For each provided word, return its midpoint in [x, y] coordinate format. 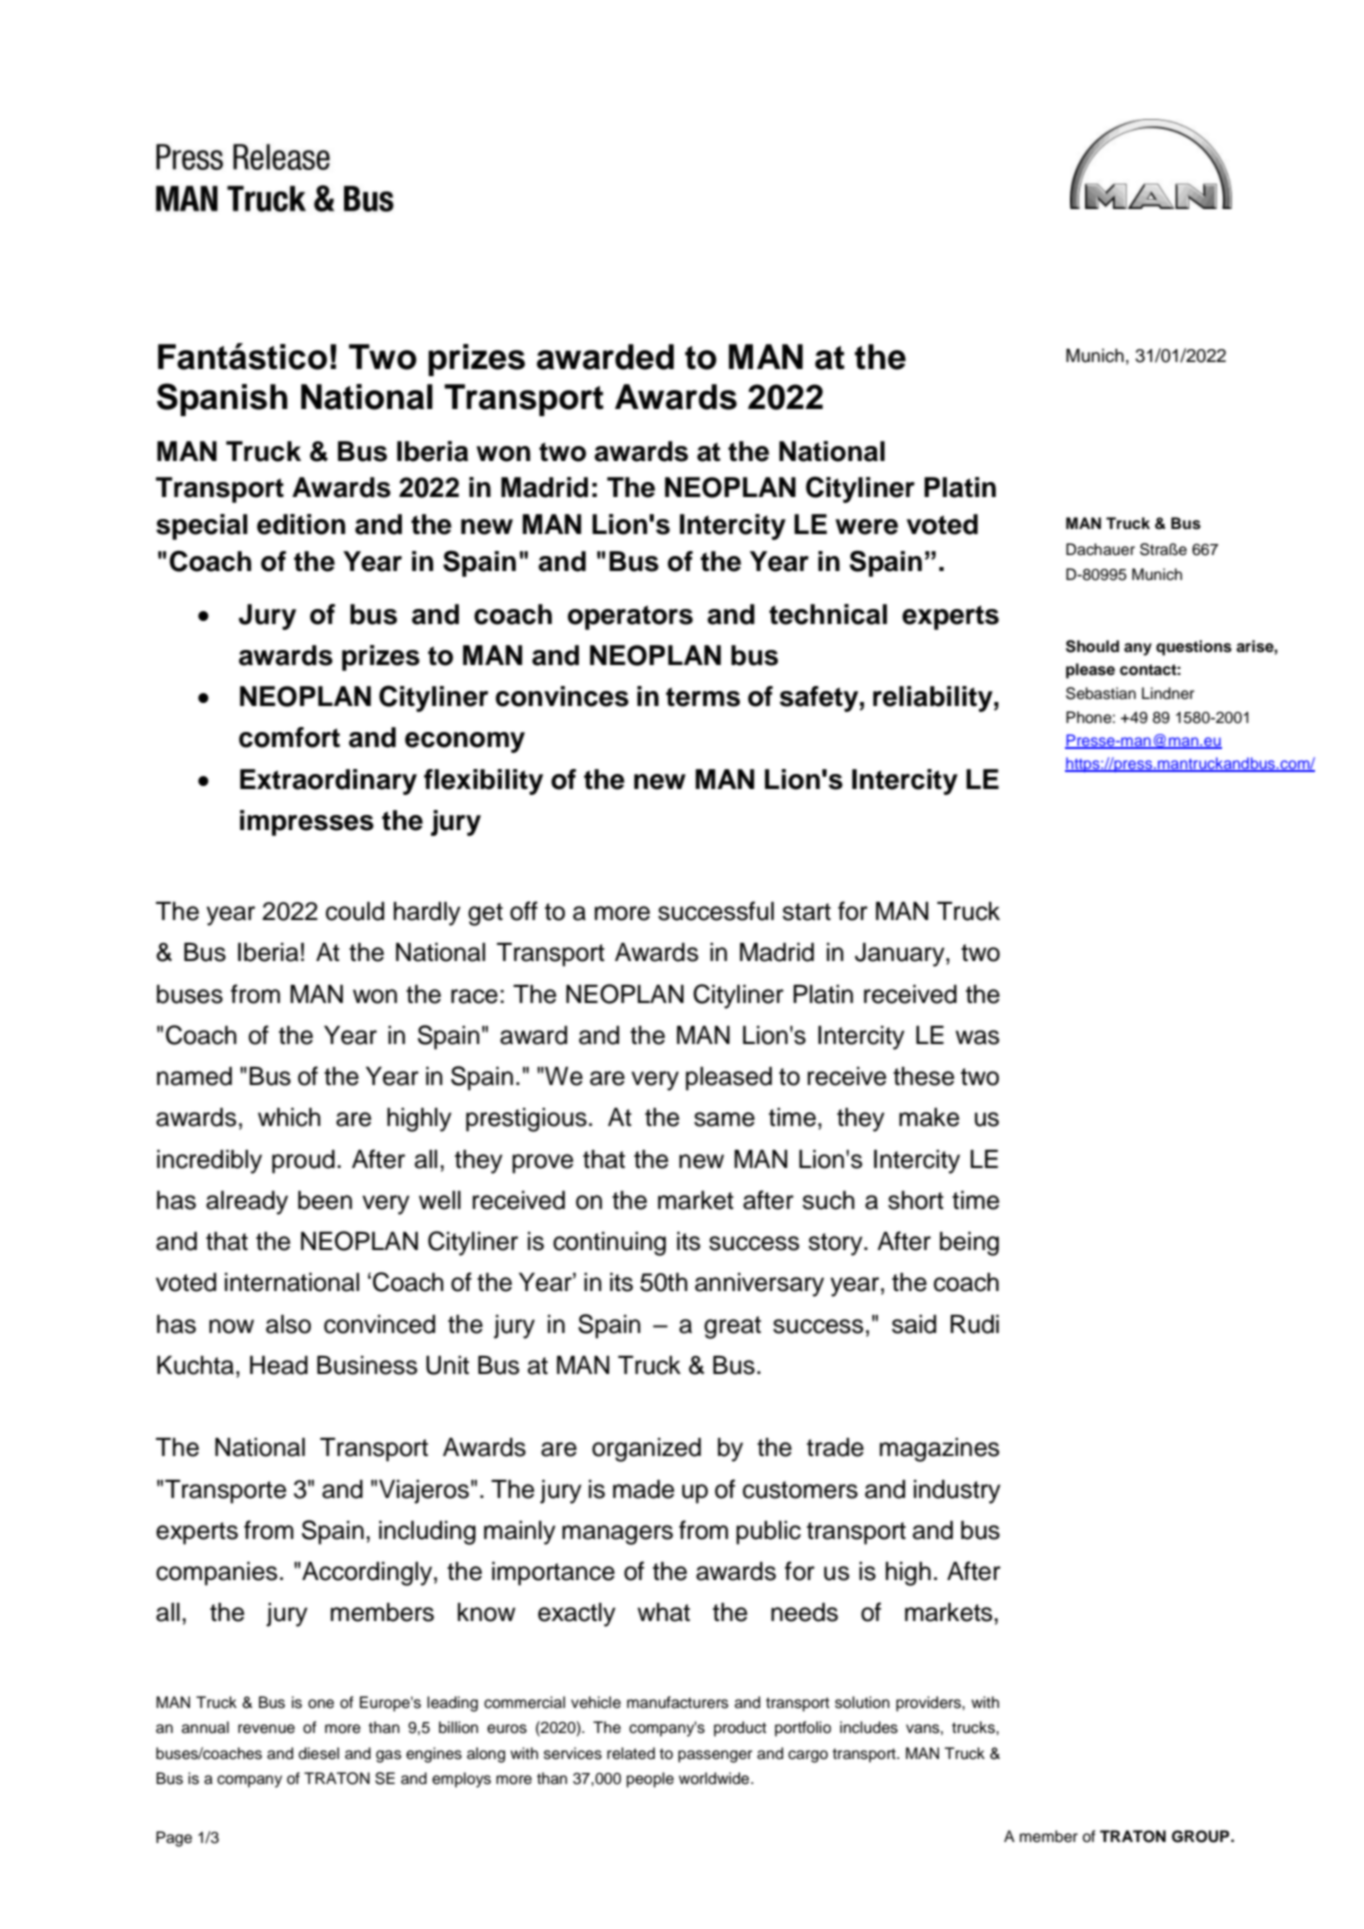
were [866, 527]
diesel [318, 1753]
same [724, 1119]
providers [929, 1704]
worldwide [715, 1778]
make [929, 1117]
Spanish [222, 399]
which [289, 1117]
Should [1092, 646]
